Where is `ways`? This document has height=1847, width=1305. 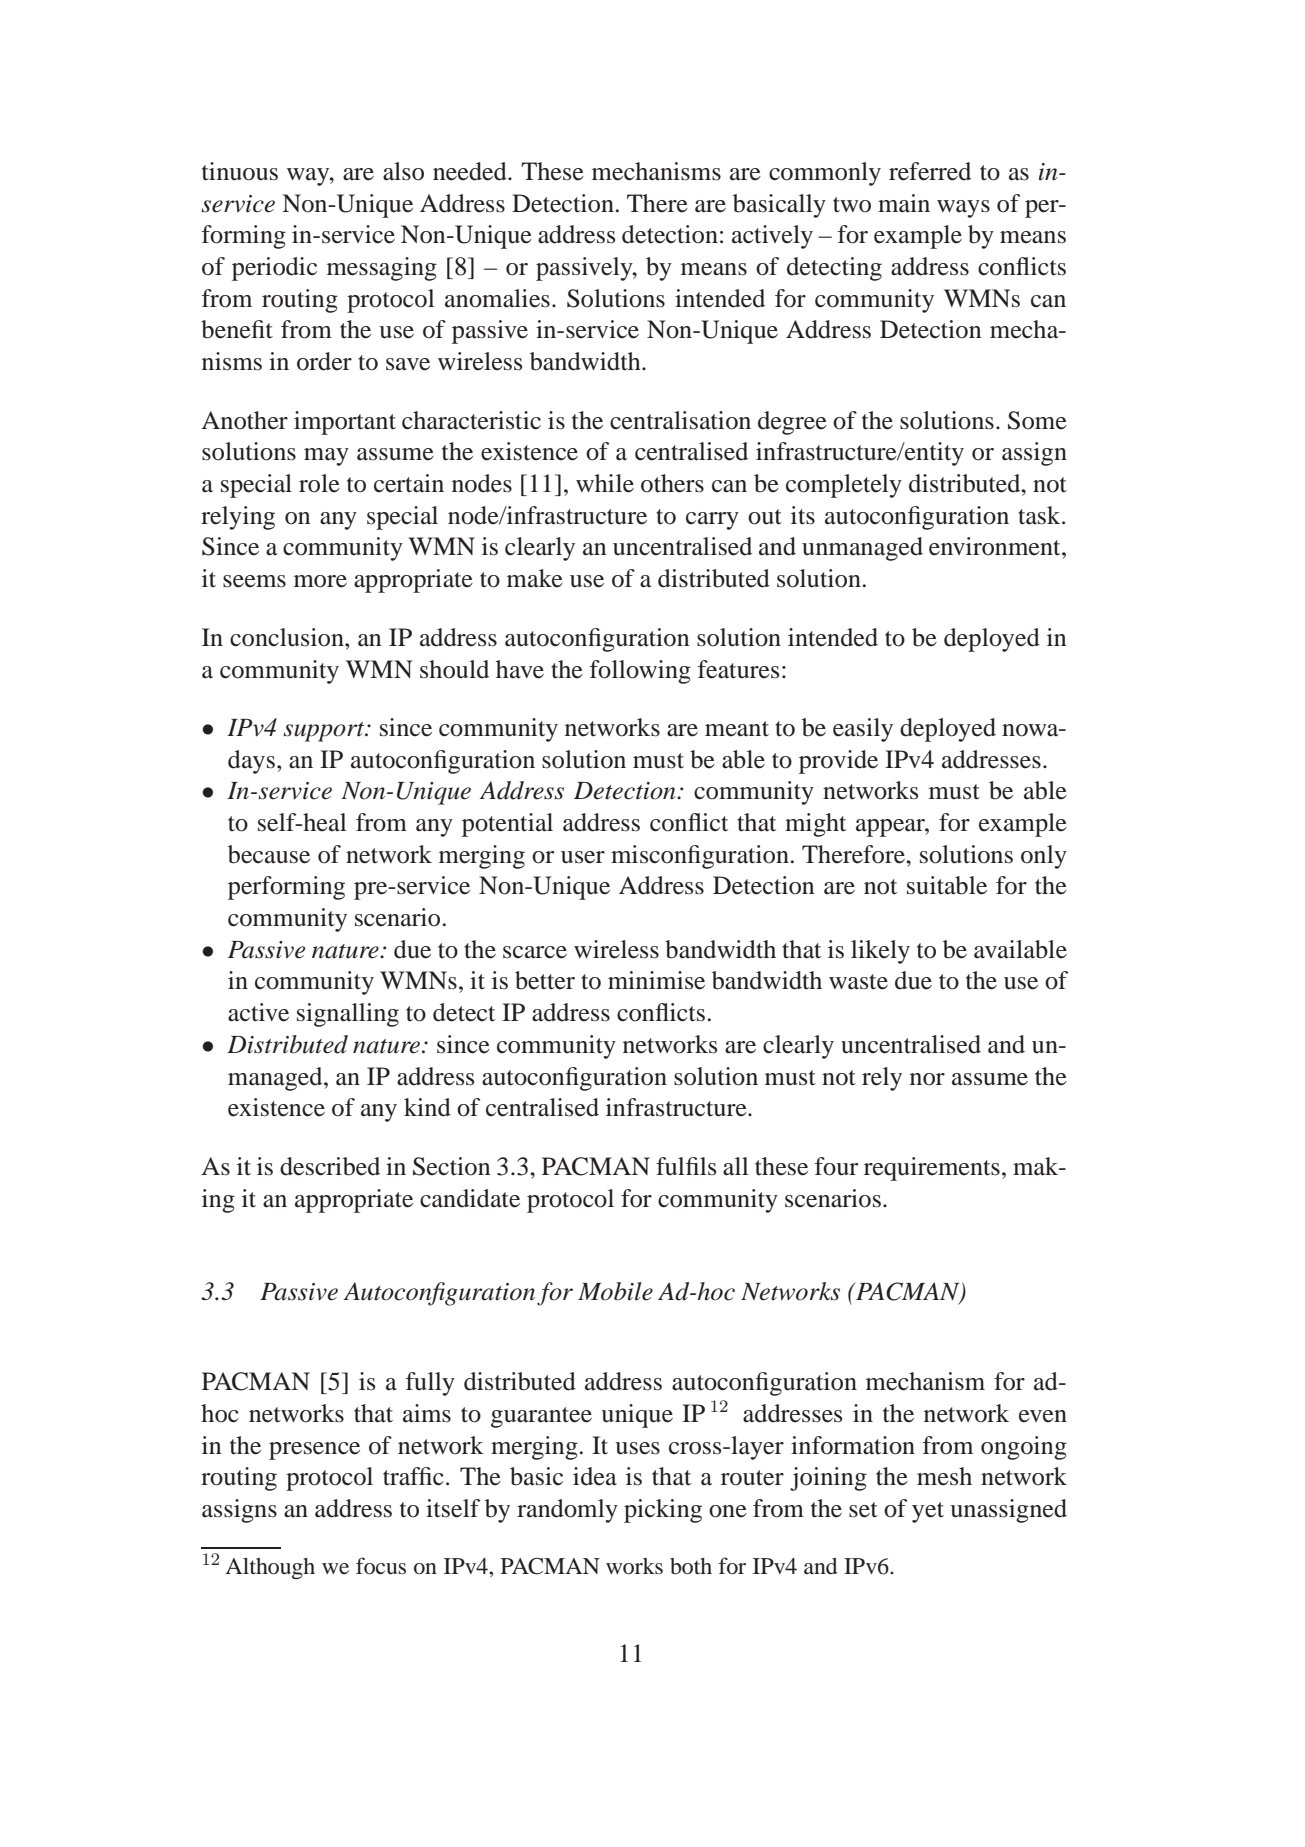
ways is located at coordinates (963, 209).
